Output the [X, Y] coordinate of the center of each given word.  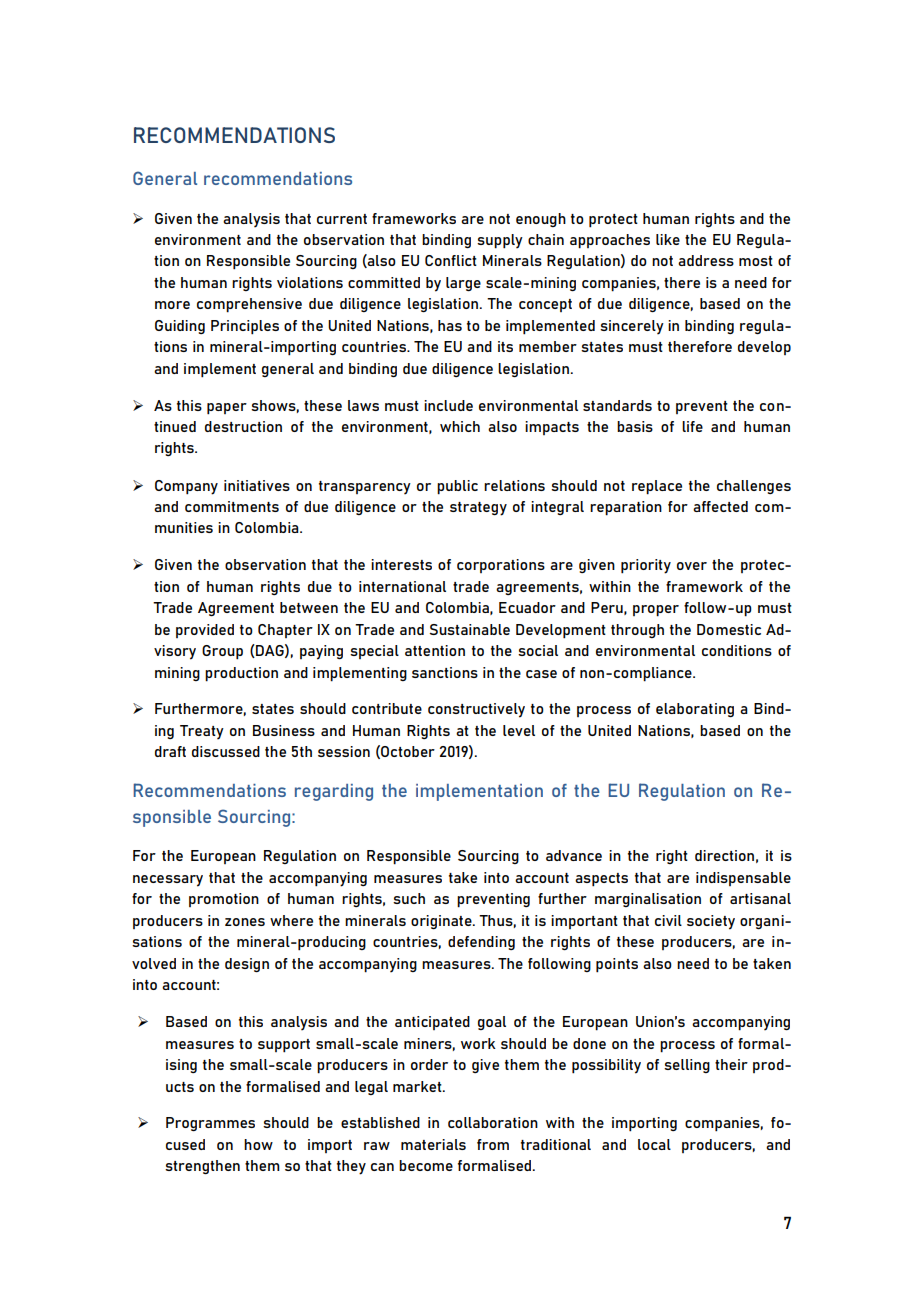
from [493, 1144]
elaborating [695, 710]
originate [442, 922]
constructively [476, 710]
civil [668, 920]
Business [284, 730]
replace [657, 487]
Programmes [210, 1124]
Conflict [451, 260]
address [706, 260]
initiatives [257, 485]
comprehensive [249, 305]
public [457, 487]
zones [245, 922]
